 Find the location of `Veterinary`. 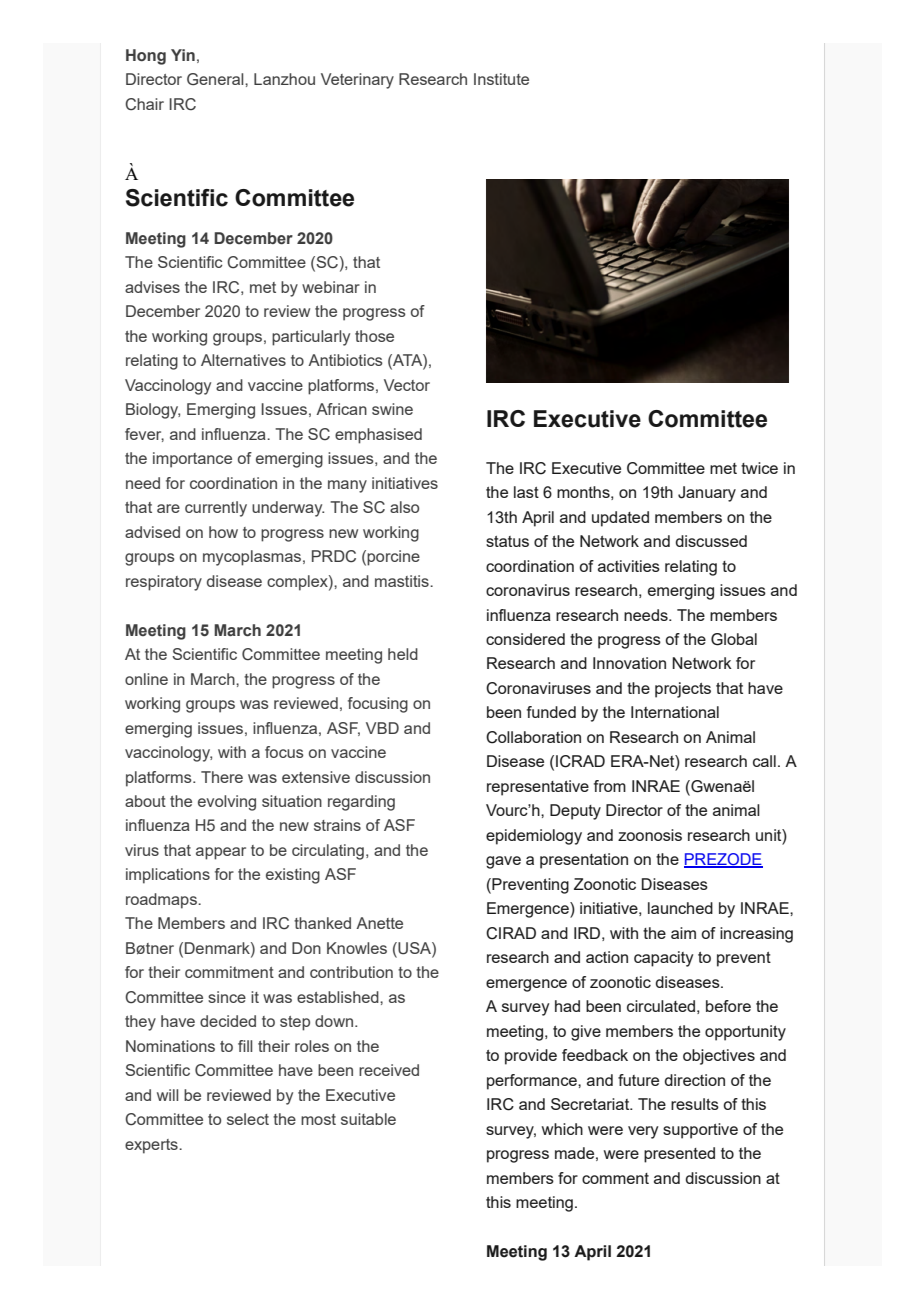

Veterinary is located at coordinates (357, 81).
